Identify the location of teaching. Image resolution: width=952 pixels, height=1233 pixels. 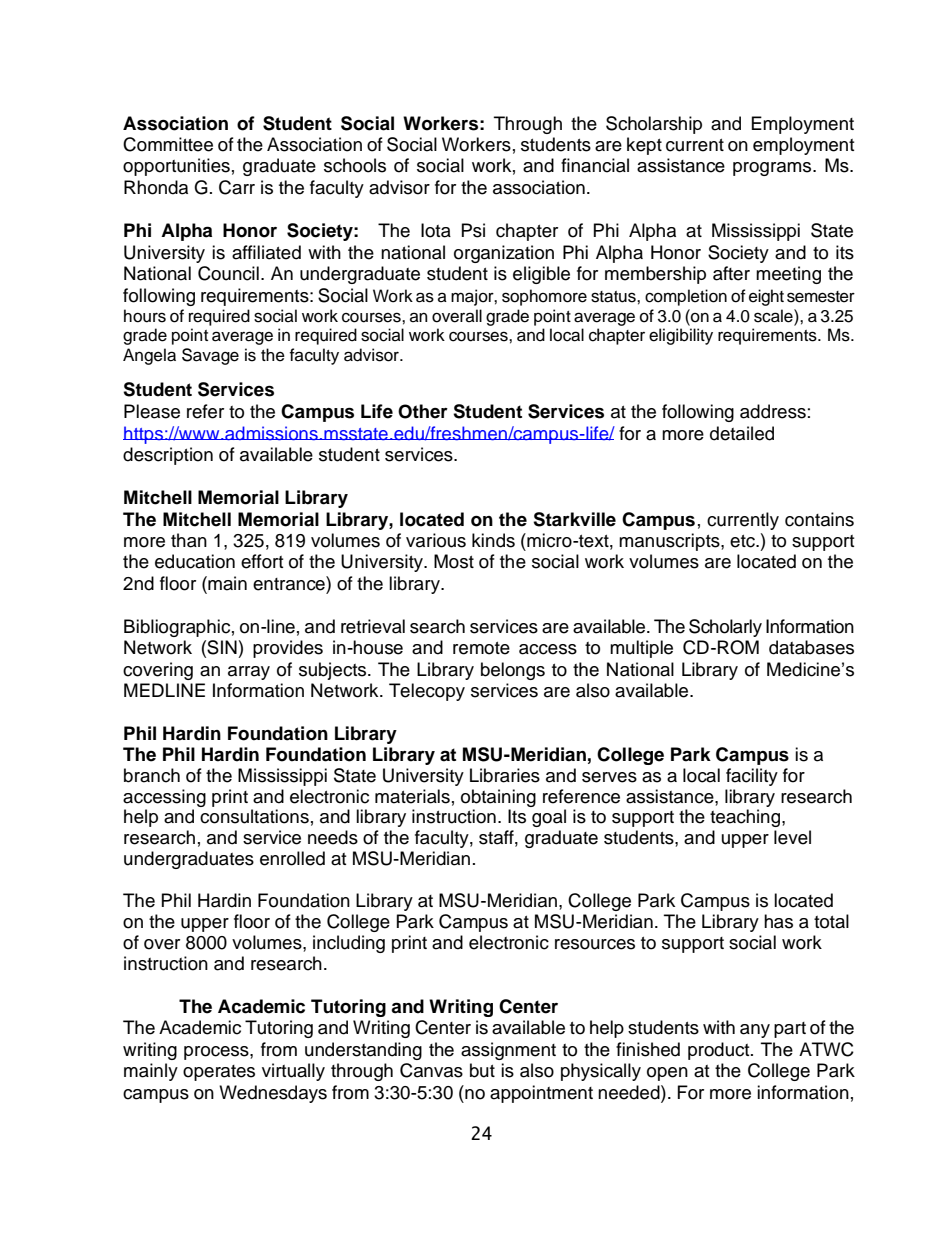
(746, 818).
